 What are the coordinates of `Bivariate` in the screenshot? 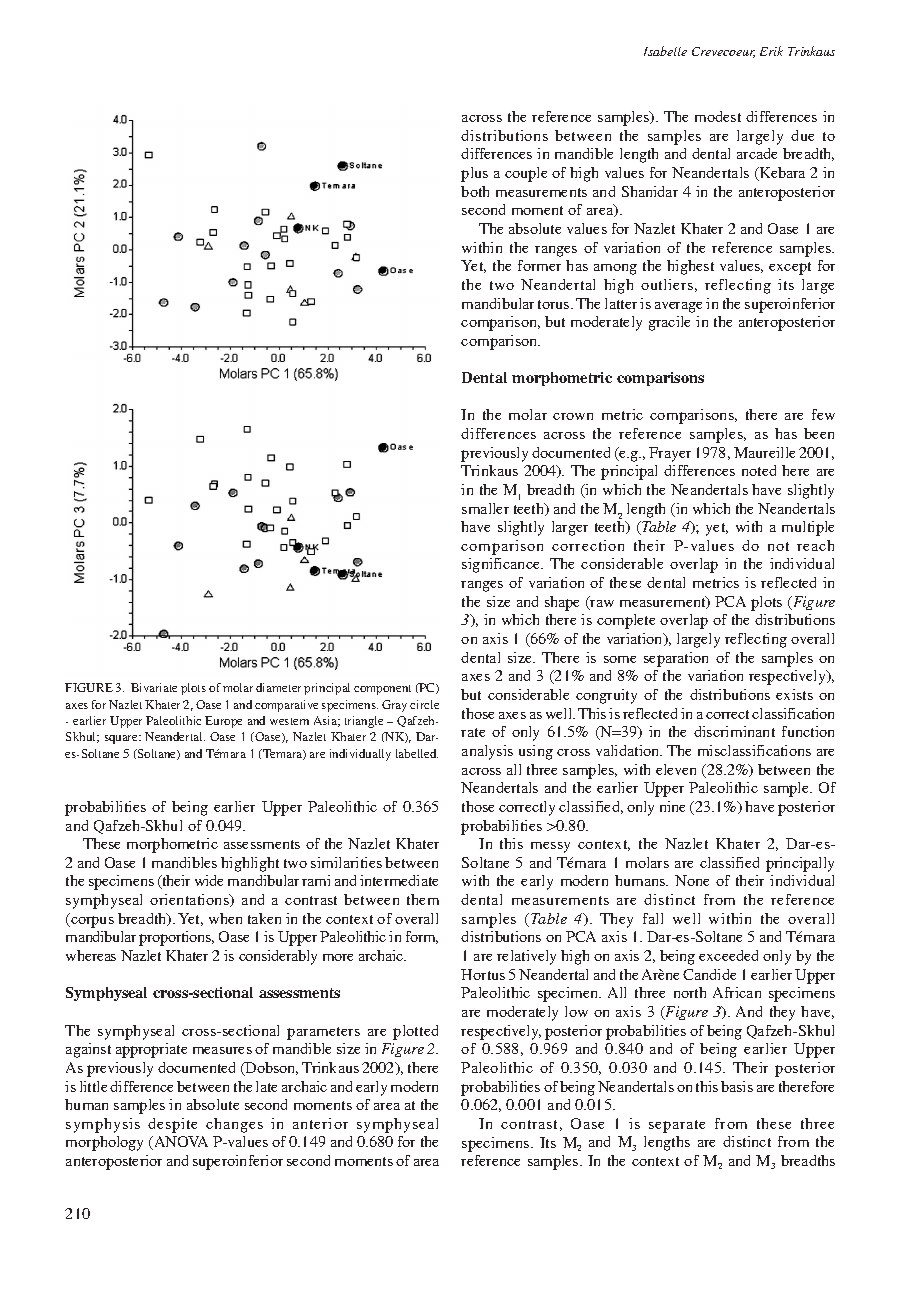 It's located at (154, 687).
